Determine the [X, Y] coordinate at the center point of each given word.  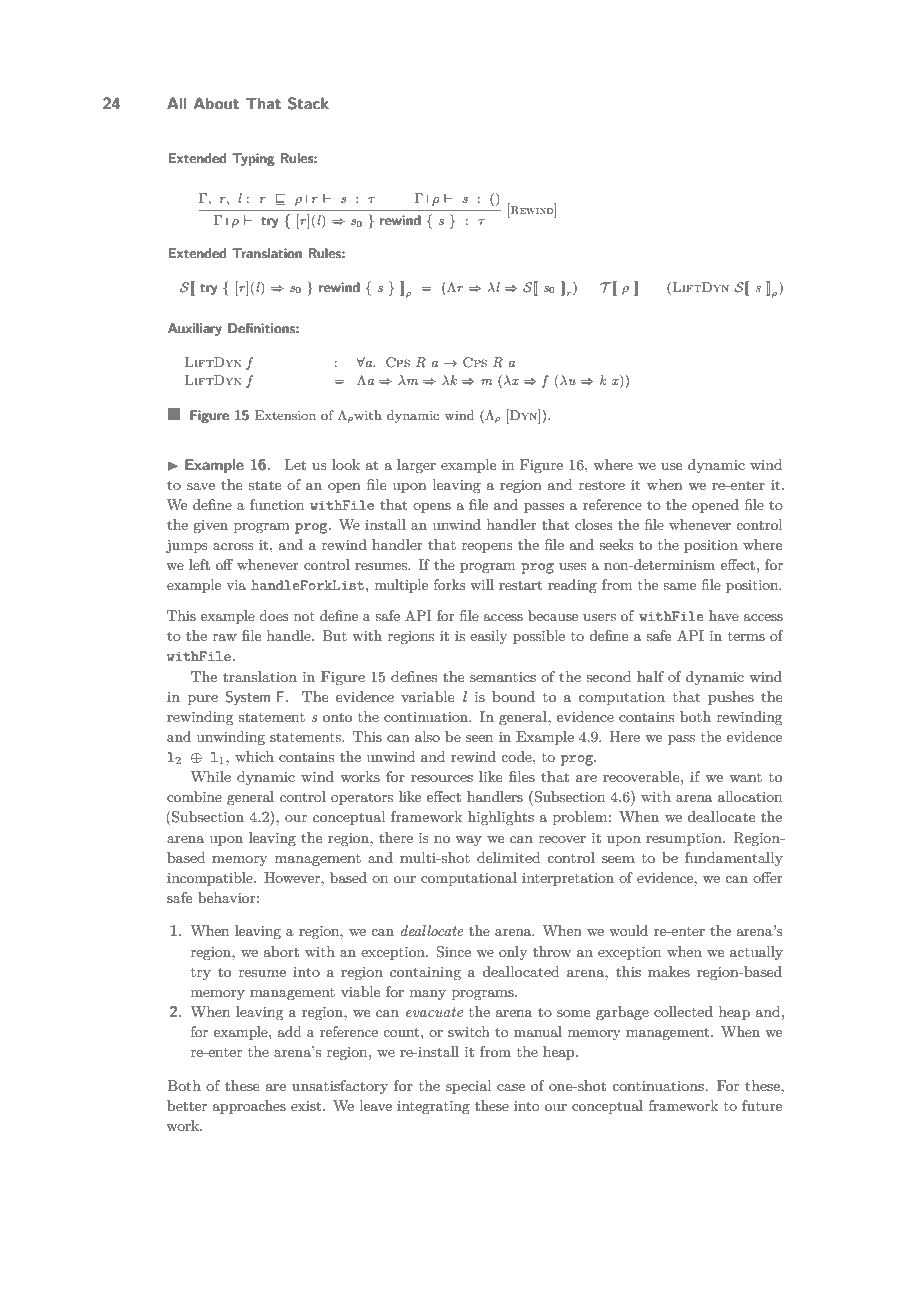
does [273, 615]
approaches [249, 1107]
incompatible [211, 879]
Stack [308, 103]
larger [416, 466]
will [482, 584]
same [679, 586]
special [469, 1087]
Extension [285, 415]
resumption [685, 839]
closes [594, 524]
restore [602, 485]
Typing [253, 159]
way [468, 841]
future [762, 1105]
